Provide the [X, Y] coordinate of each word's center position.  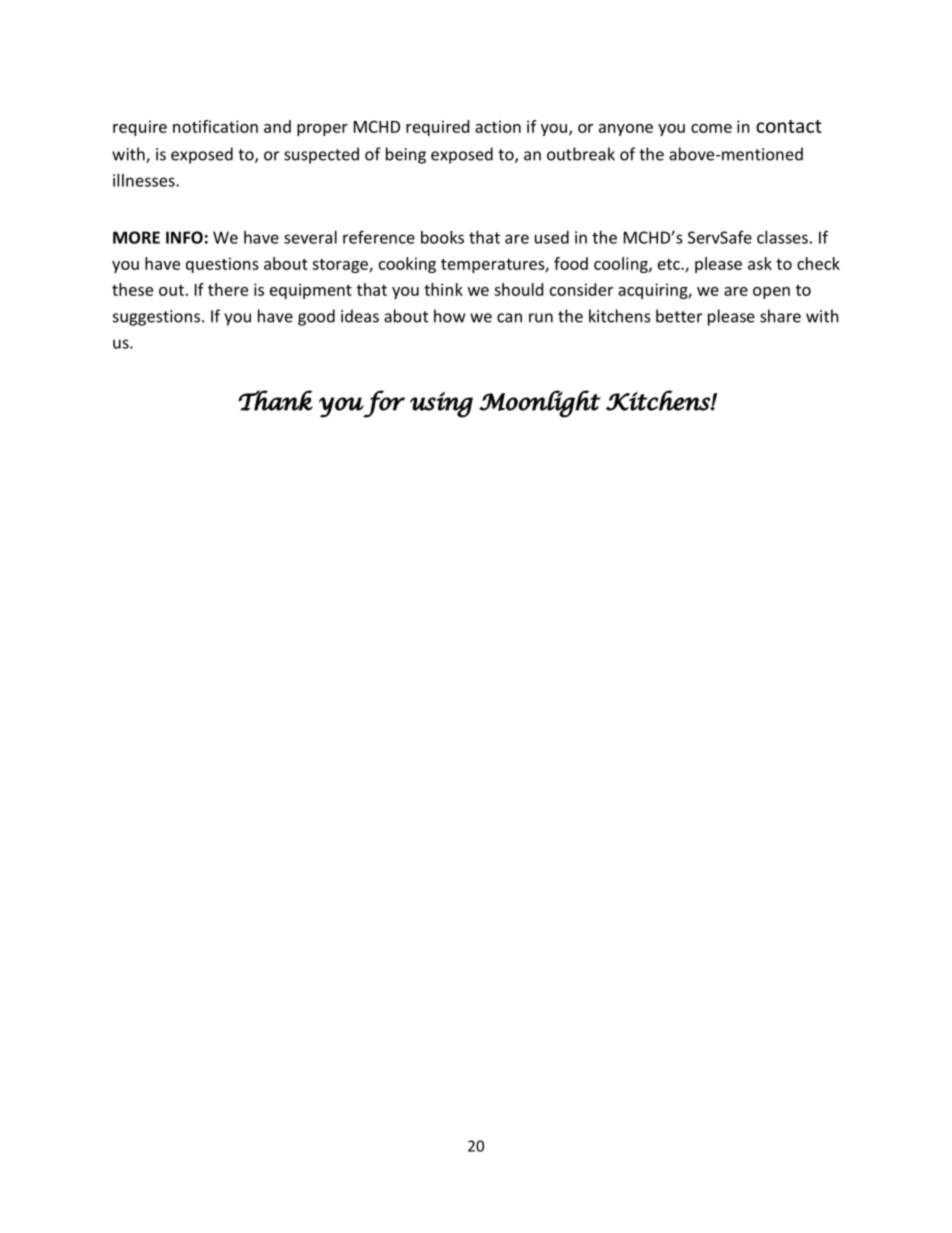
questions [222, 265]
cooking [407, 265]
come [711, 128]
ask [760, 263]
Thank [275, 400]
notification [215, 126]
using [441, 405]
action [498, 126]
